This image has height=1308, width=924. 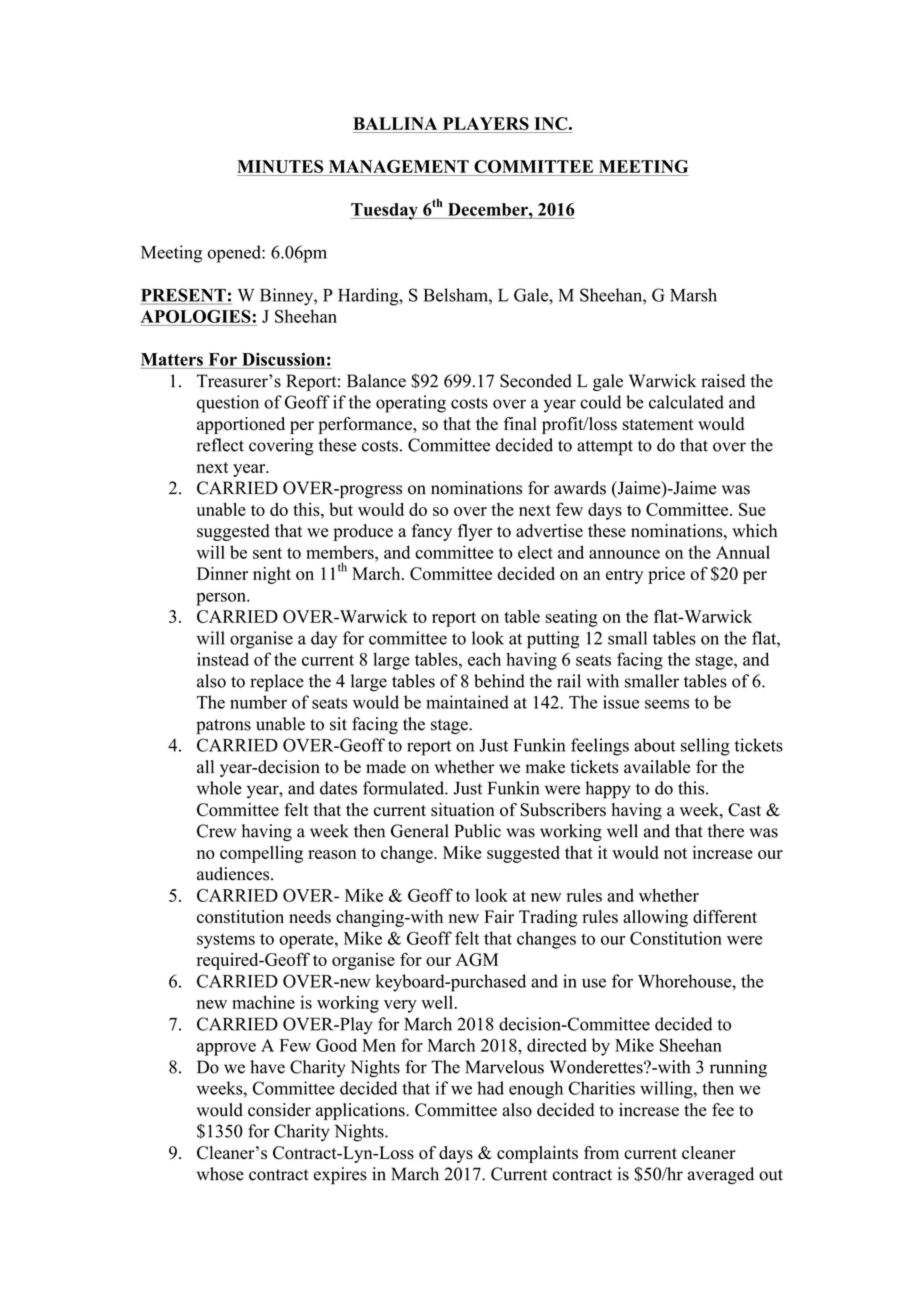 I want to click on MANAGEMENT, so click(x=399, y=166).
